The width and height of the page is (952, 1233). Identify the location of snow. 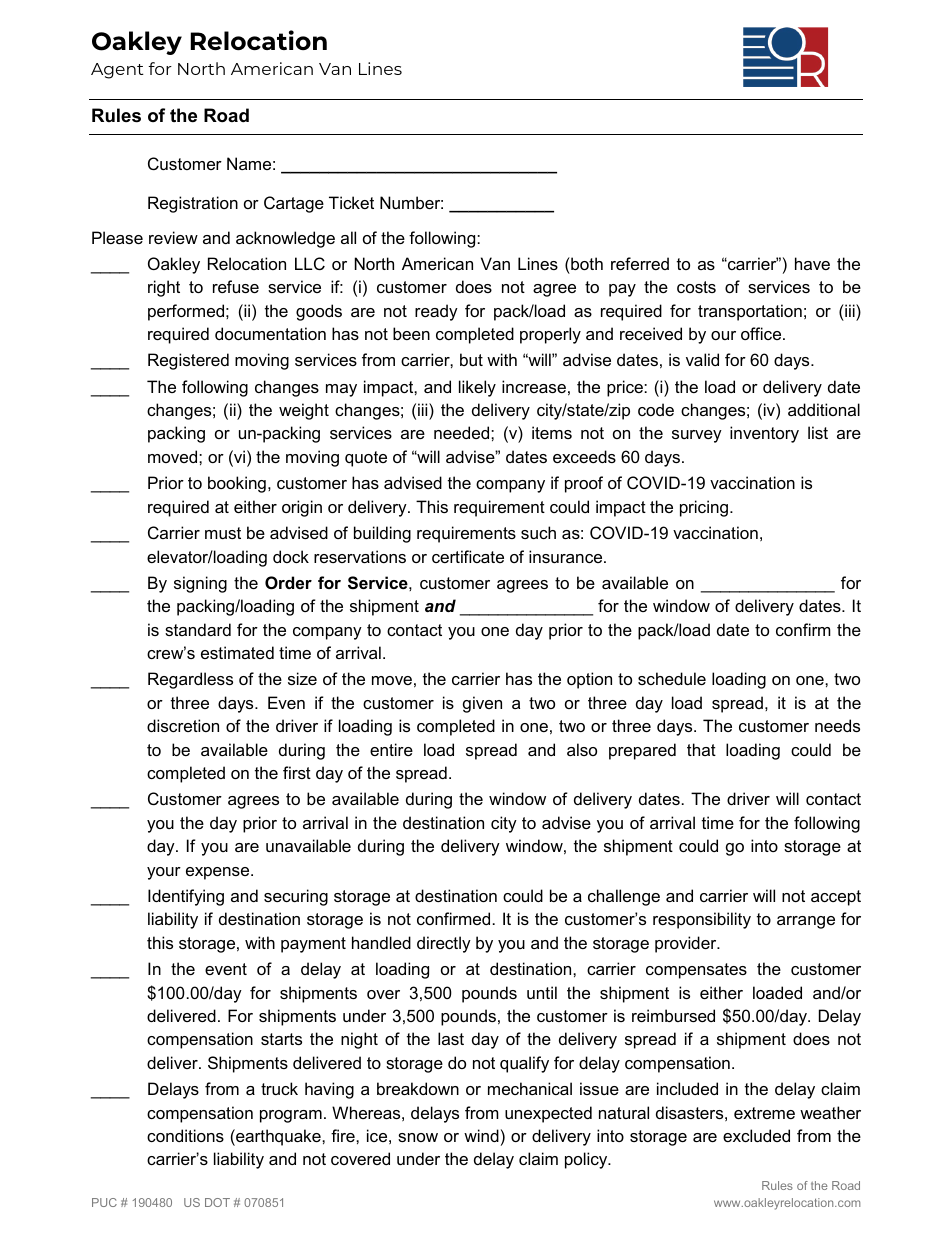
(418, 1137).
